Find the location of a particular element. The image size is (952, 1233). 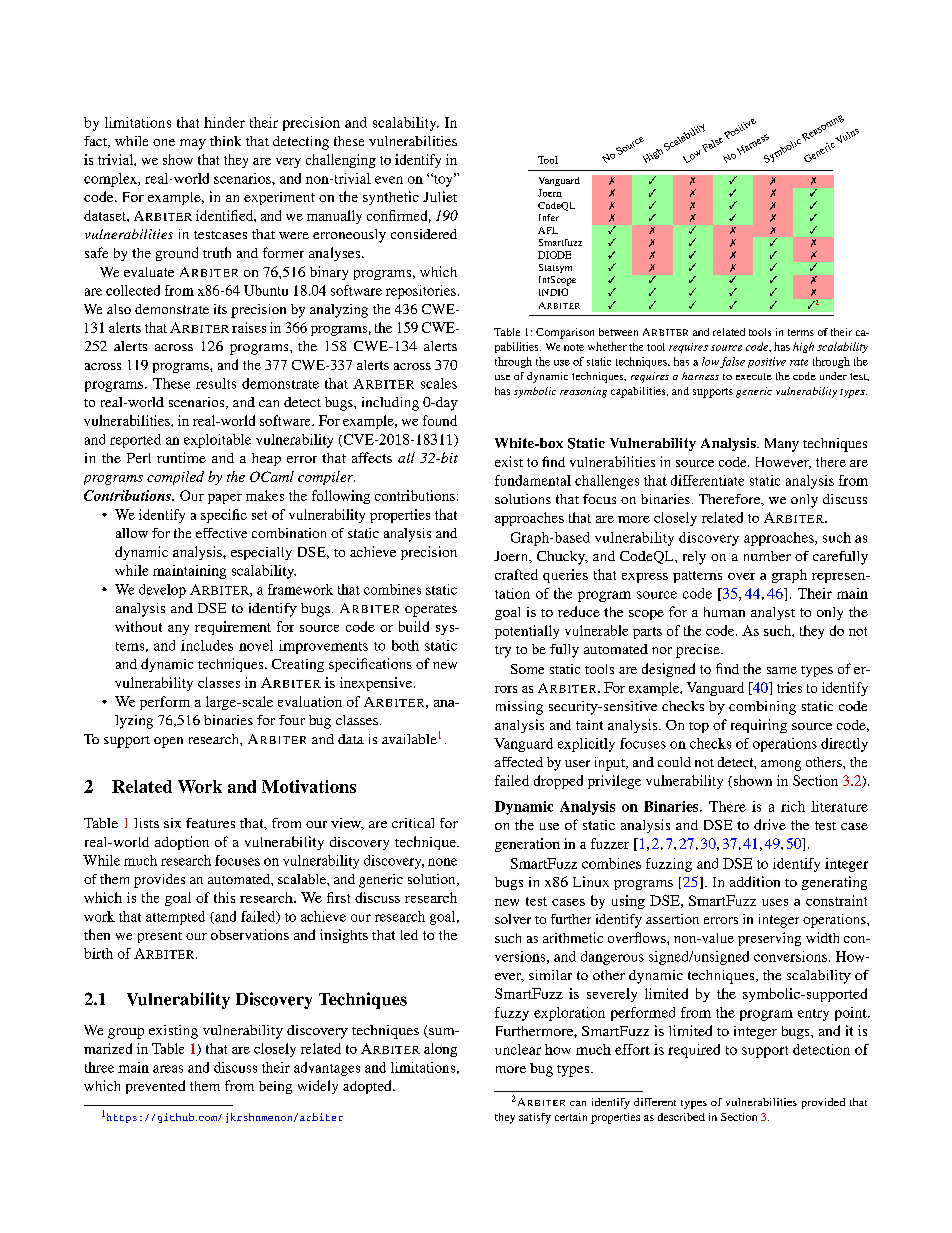

analyst is located at coordinates (773, 613).
